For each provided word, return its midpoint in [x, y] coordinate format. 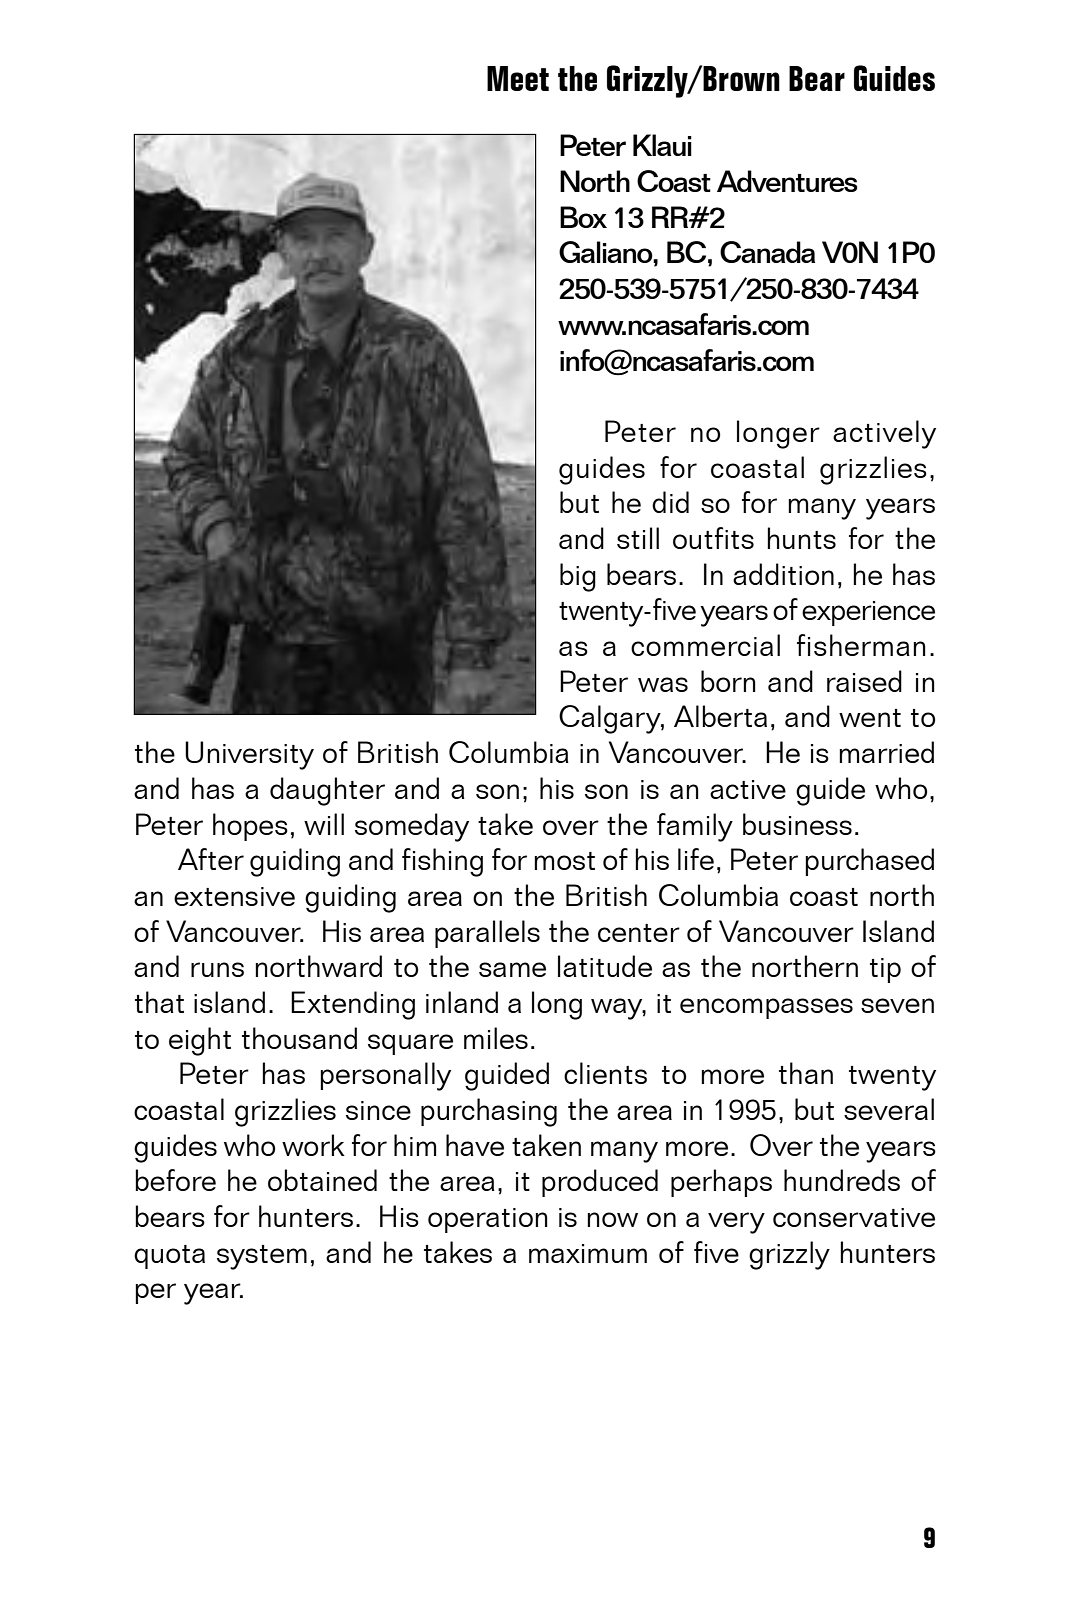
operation [488, 1220]
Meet [518, 78]
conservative [854, 1217]
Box [583, 217]
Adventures [787, 181]
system [262, 1257]
